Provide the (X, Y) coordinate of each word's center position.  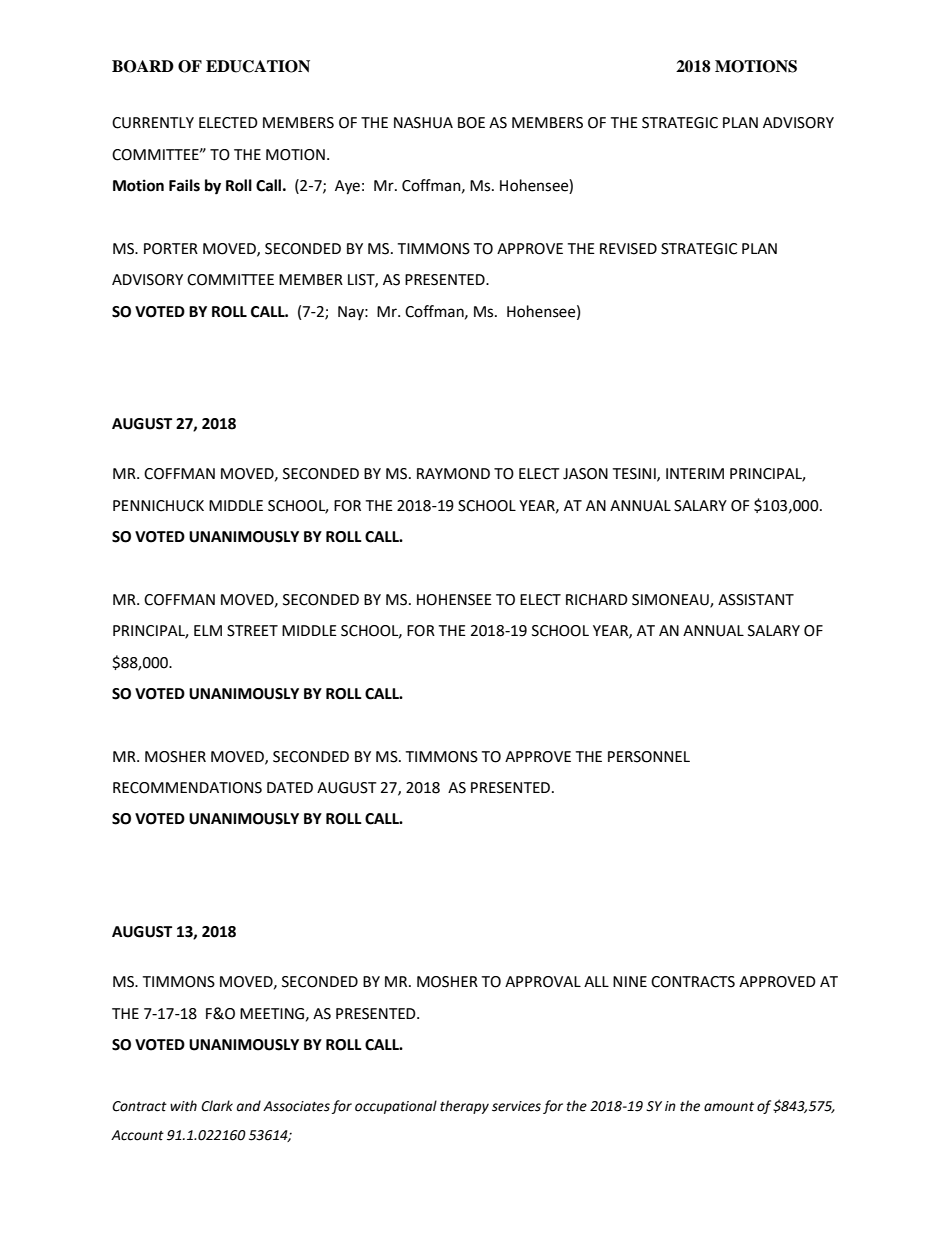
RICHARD (597, 600)
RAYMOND (453, 474)
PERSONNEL (649, 757)
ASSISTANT (756, 600)
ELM (208, 630)
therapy (464, 1107)
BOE (471, 123)
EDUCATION (258, 66)
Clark (217, 1106)
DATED (290, 787)
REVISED (628, 249)
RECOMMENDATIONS (187, 788)
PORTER (171, 249)
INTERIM (695, 473)
